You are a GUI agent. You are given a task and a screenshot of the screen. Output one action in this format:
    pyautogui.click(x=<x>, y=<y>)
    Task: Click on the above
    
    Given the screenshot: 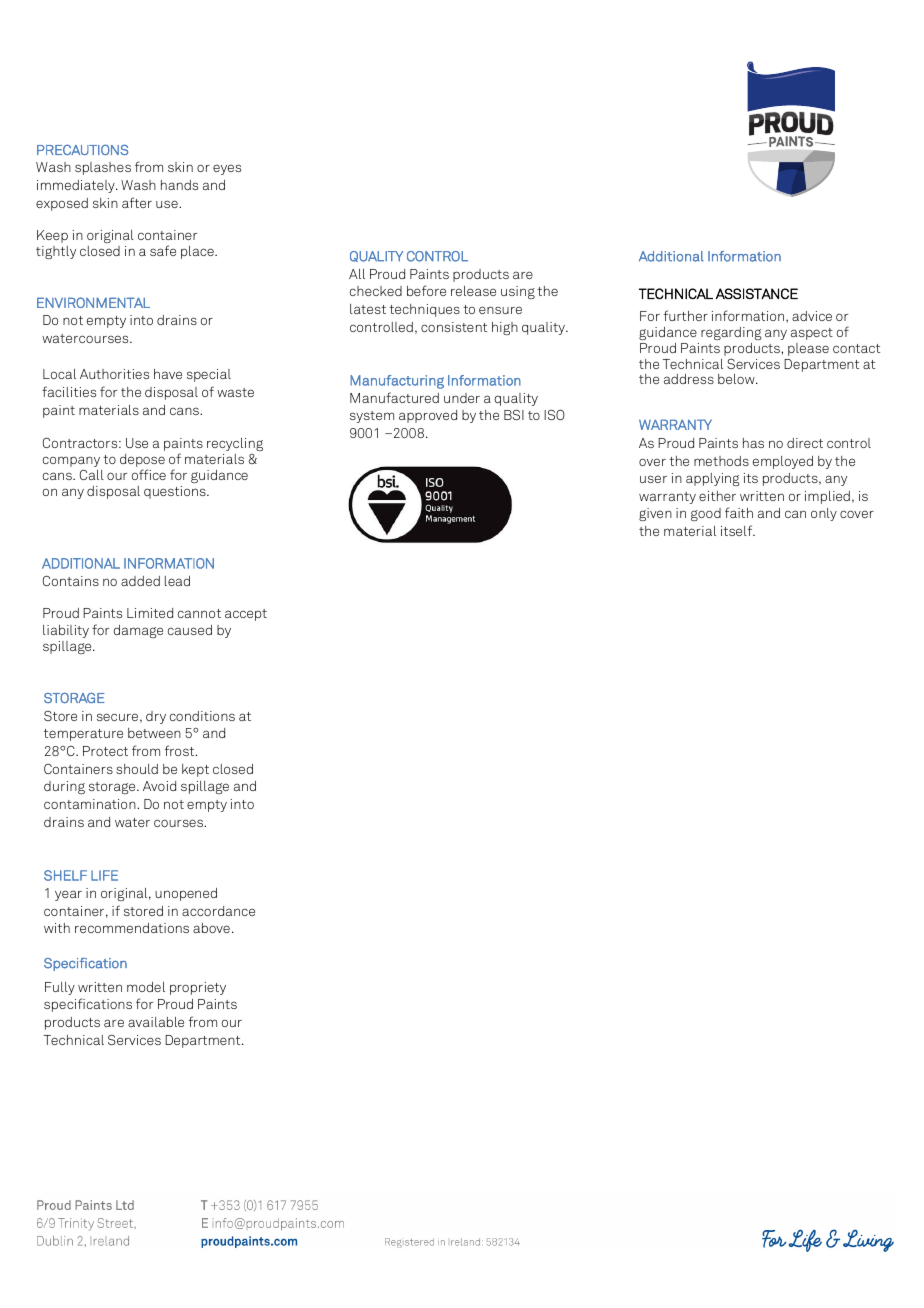 What is the action you would take?
    pyautogui.click(x=211, y=928)
